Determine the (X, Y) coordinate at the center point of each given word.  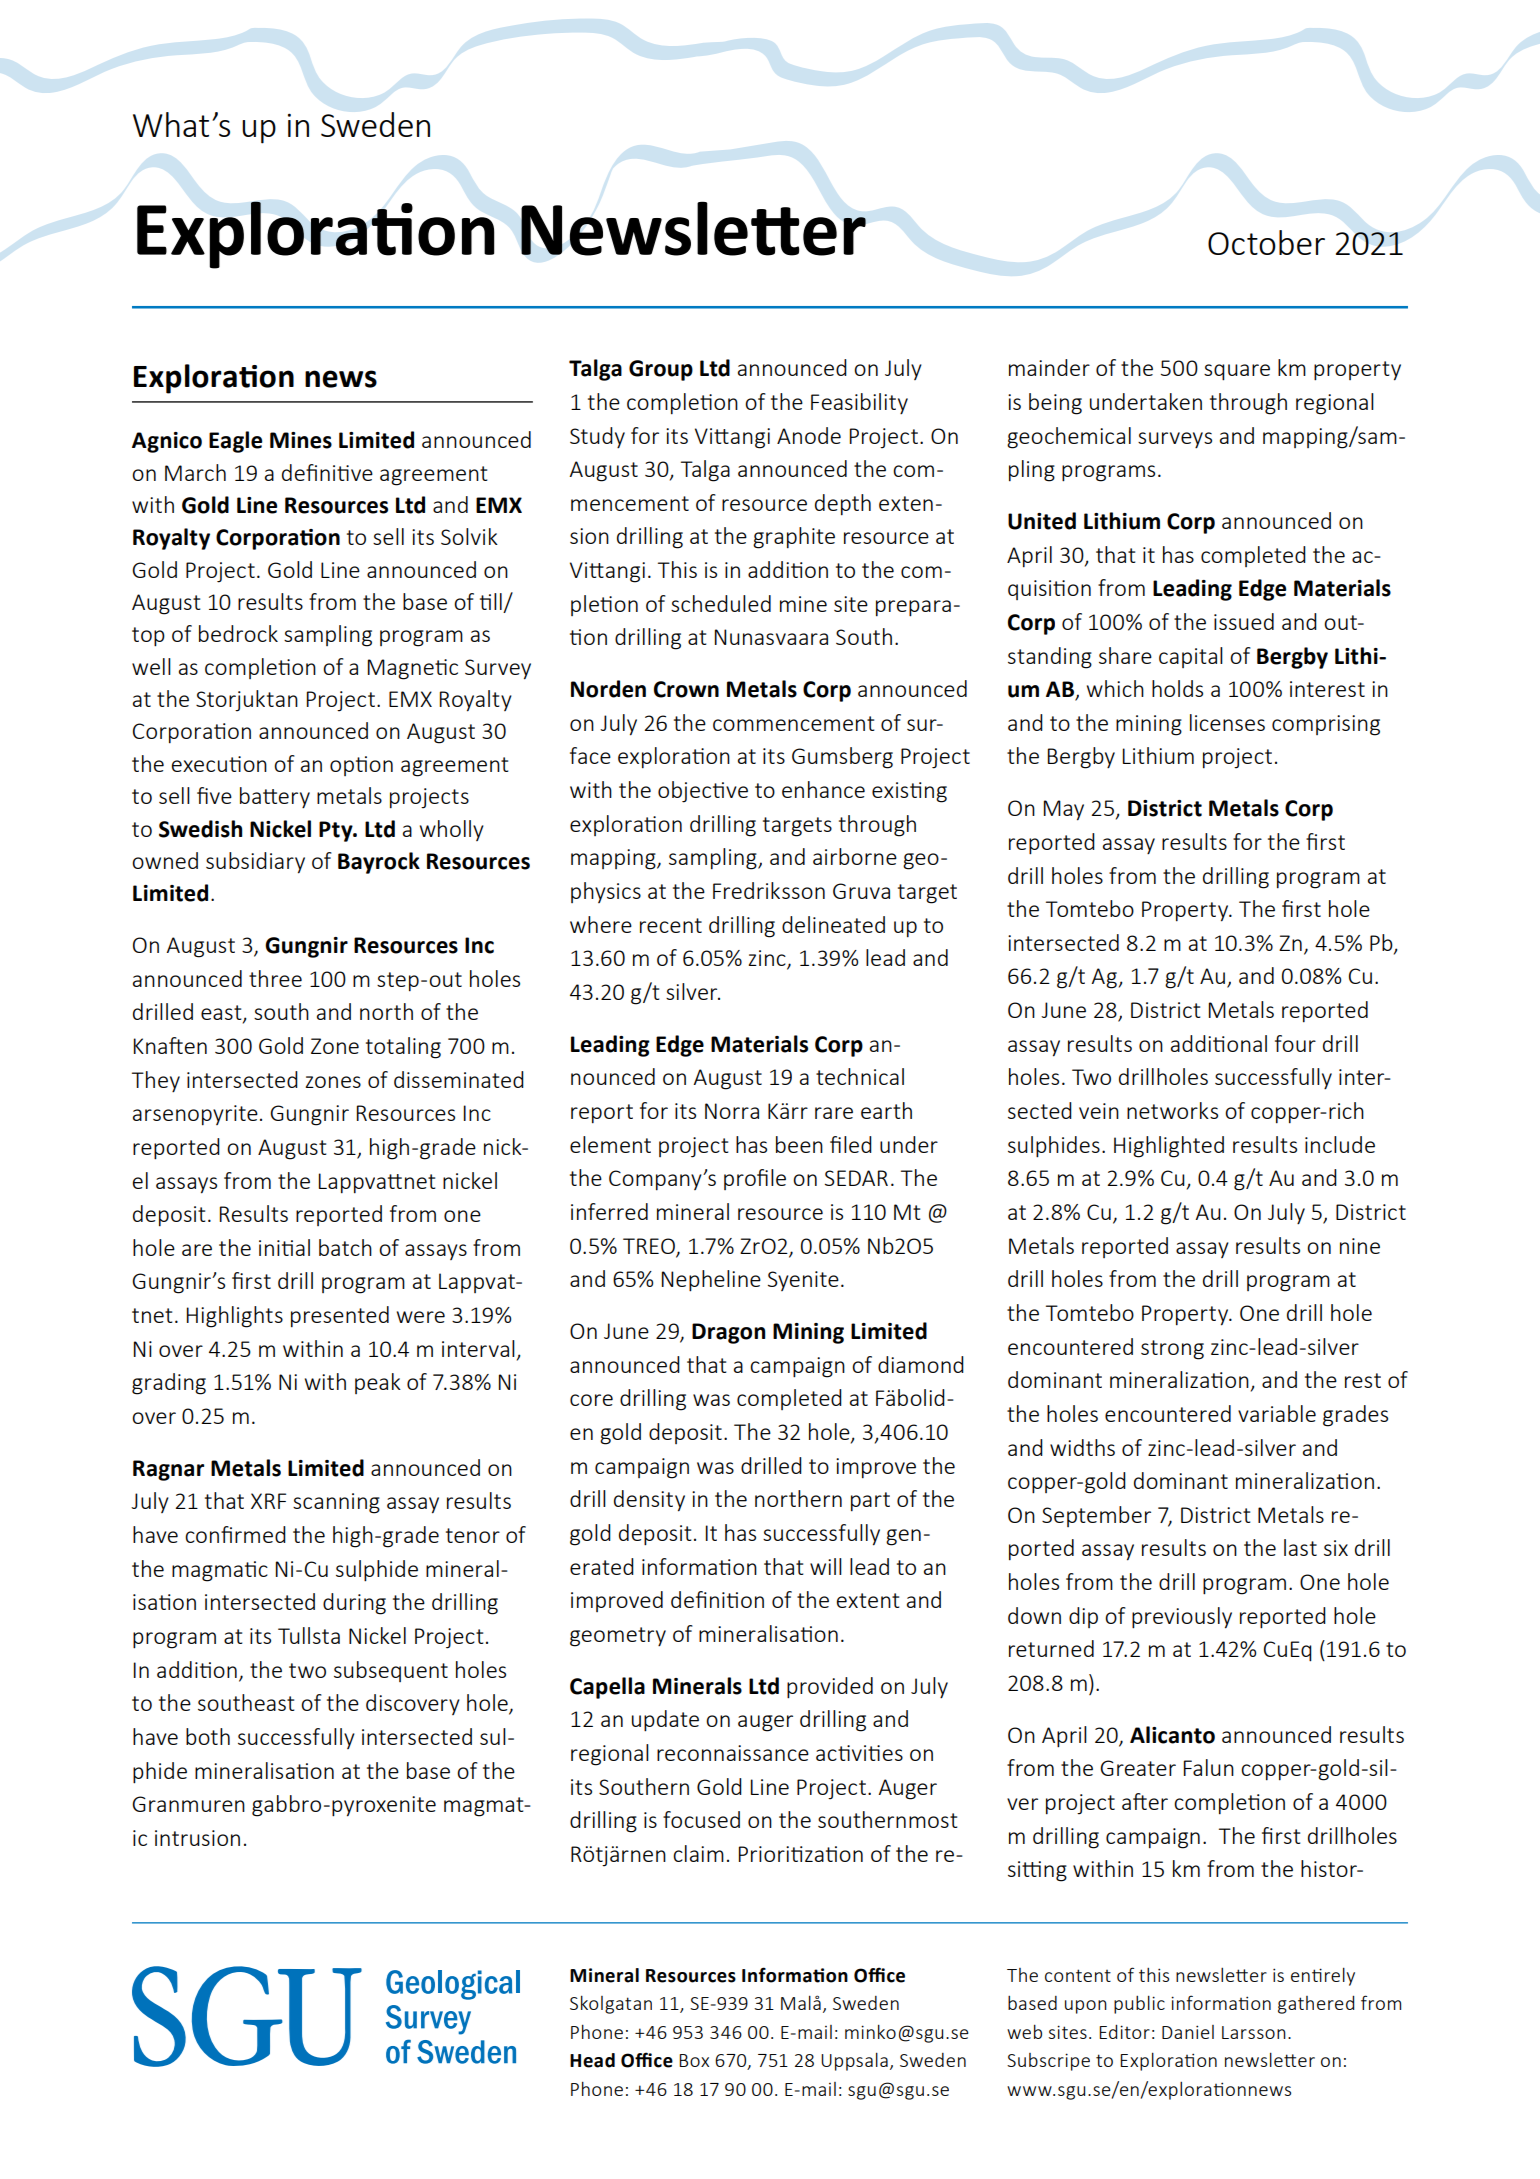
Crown (686, 689)
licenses (1227, 722)
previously (1182, 1618)
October (1266, 242)
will (826, 1566)
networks (1172, 1110)
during (354, 1604)
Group (661, 370)
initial (284, 1247)
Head (592, 2060)
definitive (327, 472)
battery (275, 797)
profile (755, 1179)
